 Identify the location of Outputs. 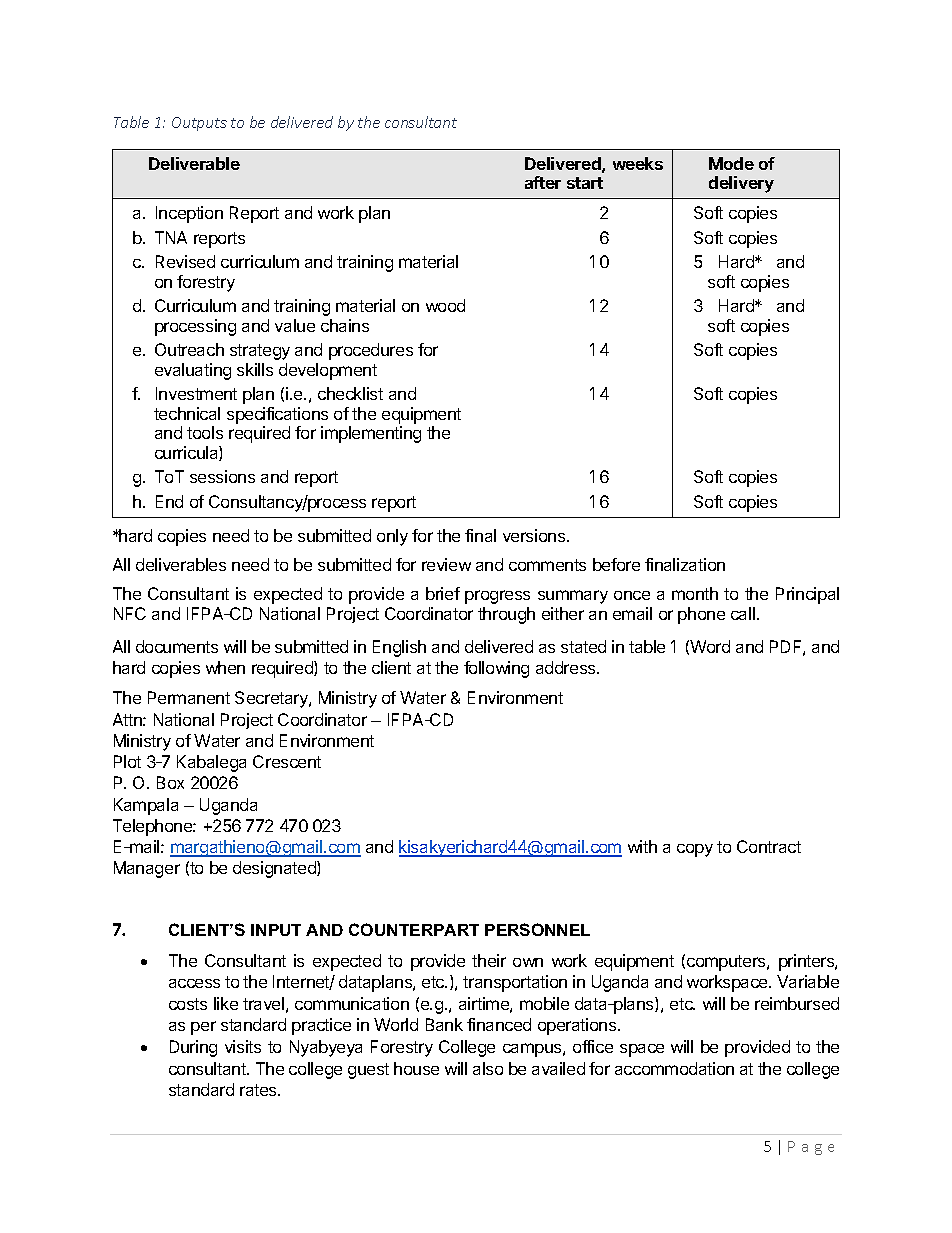
(199, 124).
